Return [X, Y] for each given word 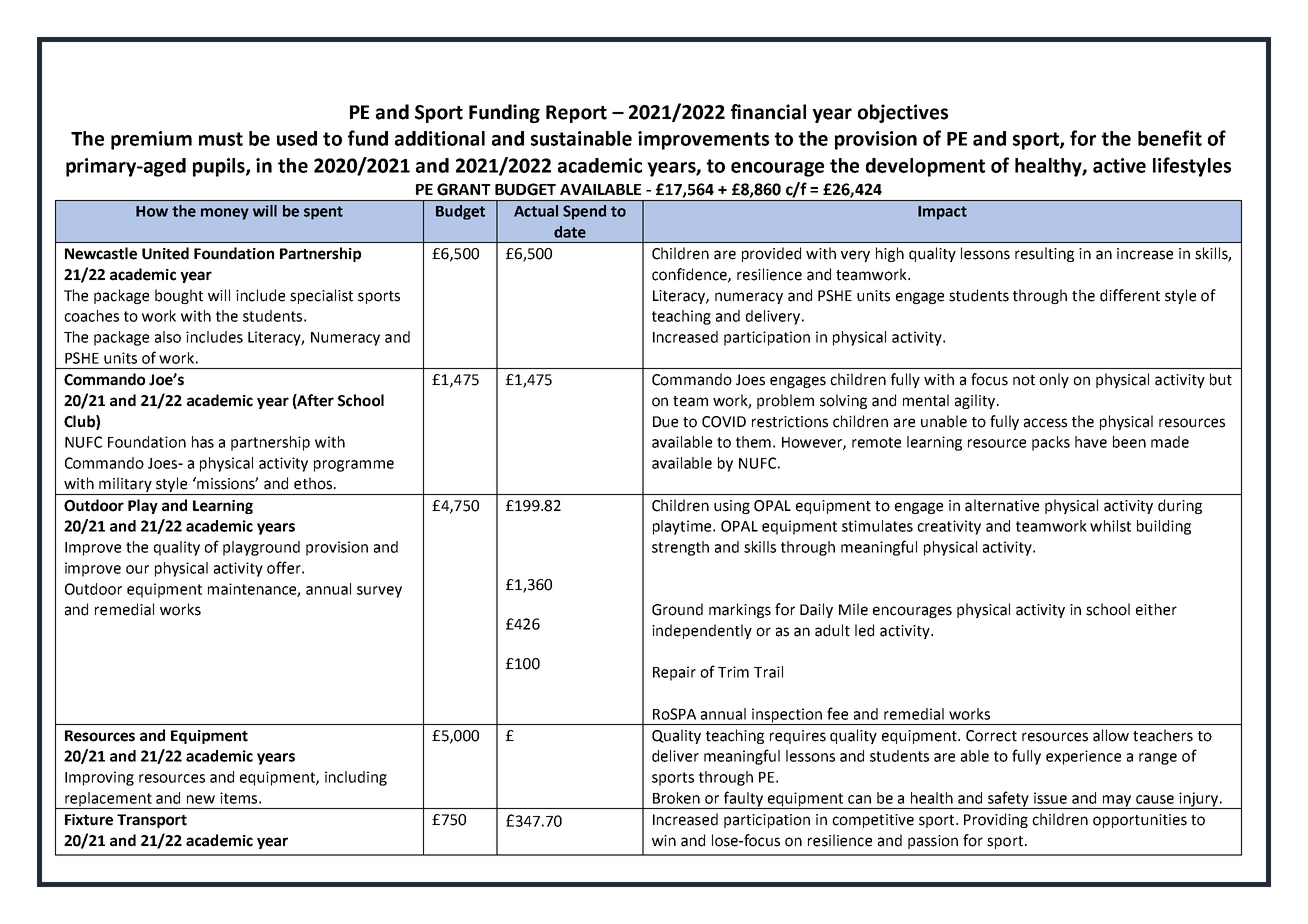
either [1156, 609]
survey [379, 592]
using [732, 507]
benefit [1170, 138]
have [1091, 442]
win [664, 840]
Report [576, 114]
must [221, 139]
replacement [108, 800]
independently [702, 631]
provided [771, 254]
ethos [313, 483]
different [1130, 295]
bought [179, 296]
